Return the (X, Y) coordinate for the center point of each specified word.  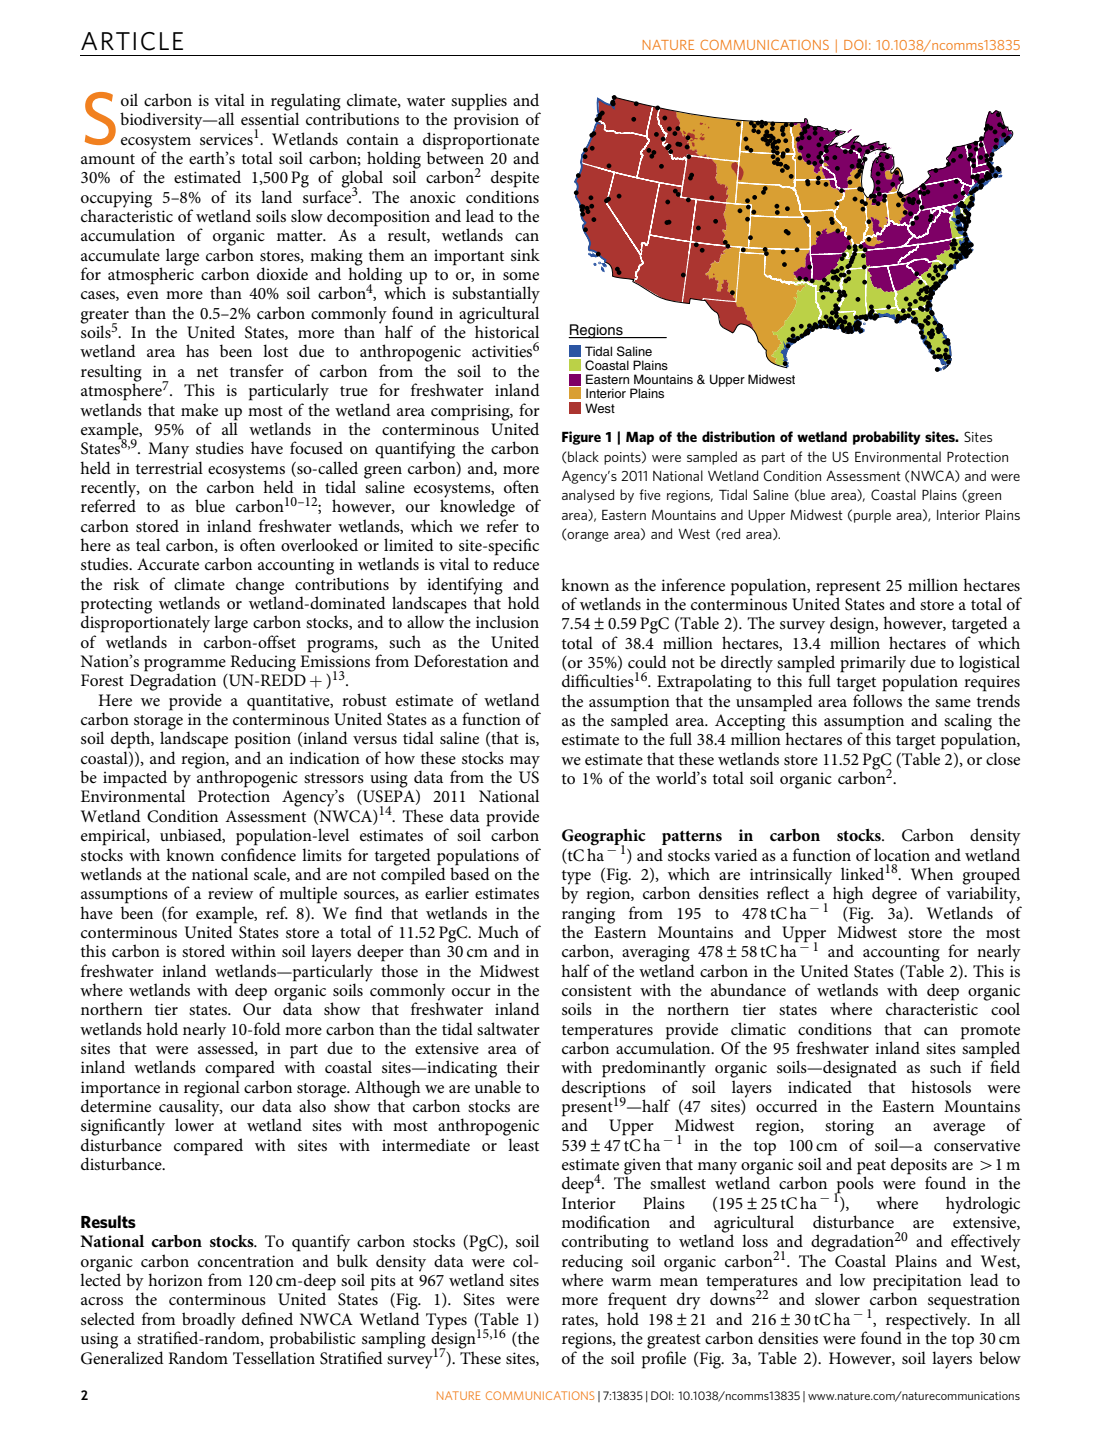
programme (185, 666)
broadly (209, 1322)
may (525, 762)
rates (579, 1321)
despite (515, 179)
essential (270, 117)
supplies (479, 102)
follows (877, 700)
